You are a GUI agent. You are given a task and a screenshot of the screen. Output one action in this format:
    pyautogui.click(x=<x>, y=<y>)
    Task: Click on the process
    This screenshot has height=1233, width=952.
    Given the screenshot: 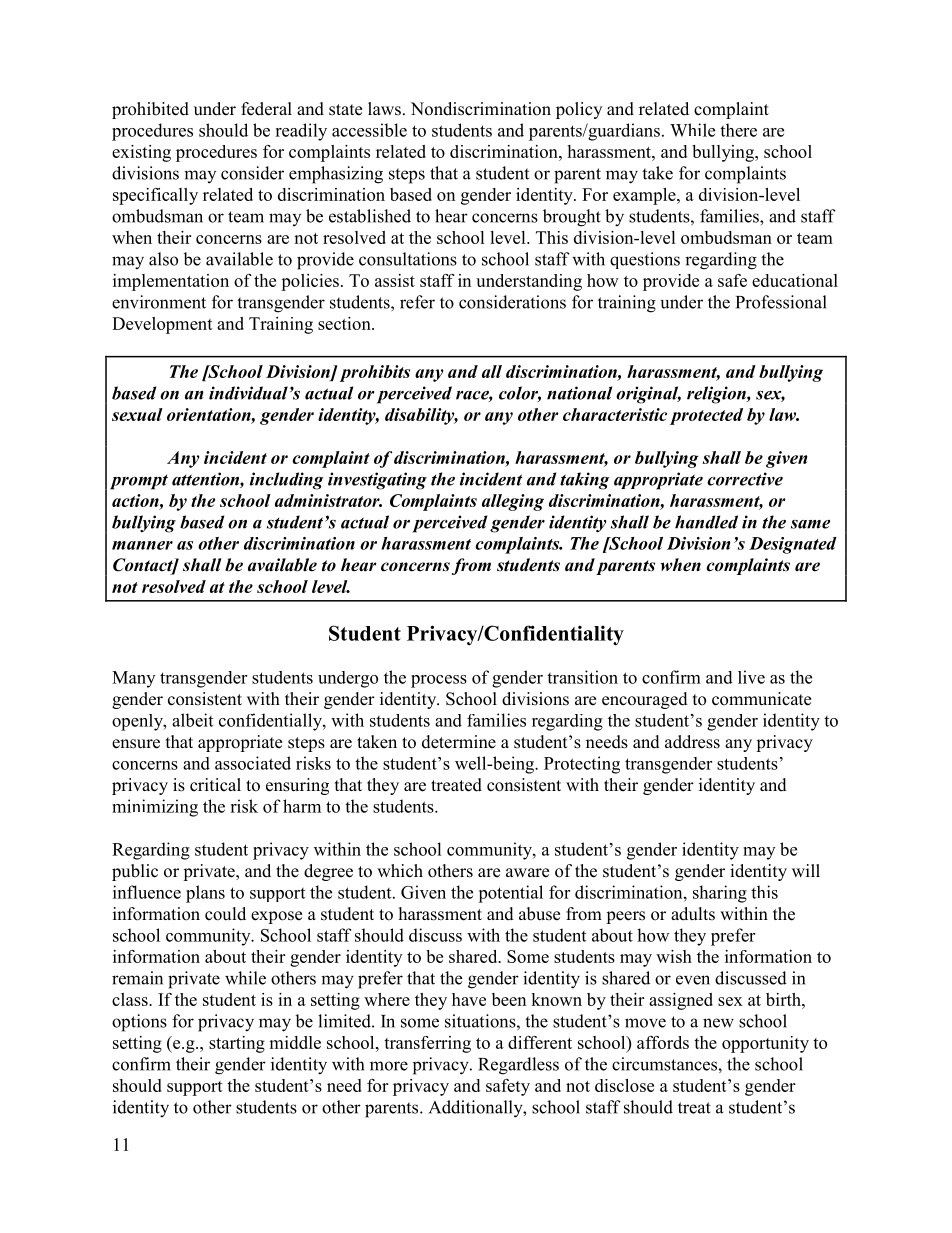 What is the action you would take?
    pyautogui.click(x=439, y=681)
